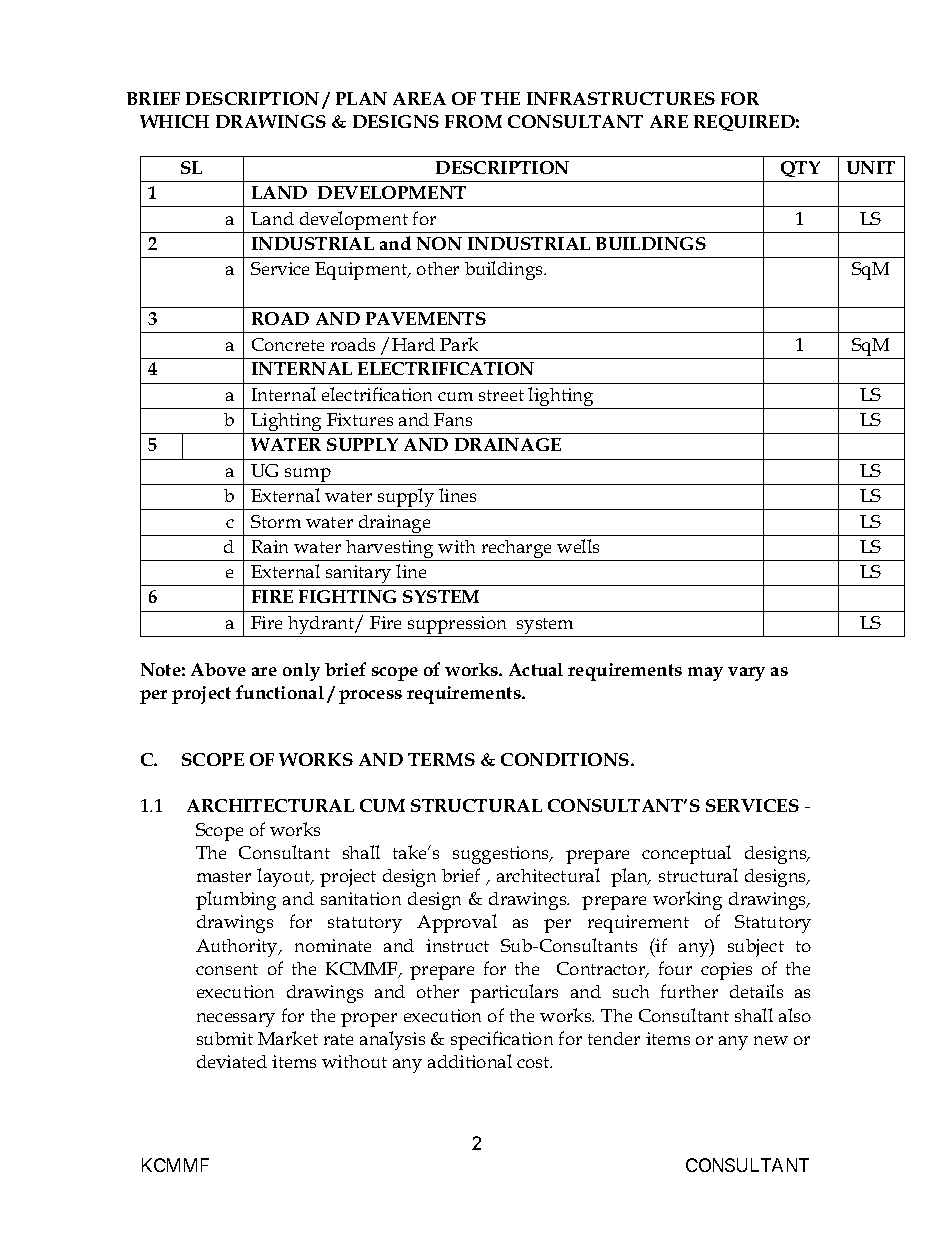  Describe the element at coordinates (473, 121) in the document. I see `FROM` at that location.
